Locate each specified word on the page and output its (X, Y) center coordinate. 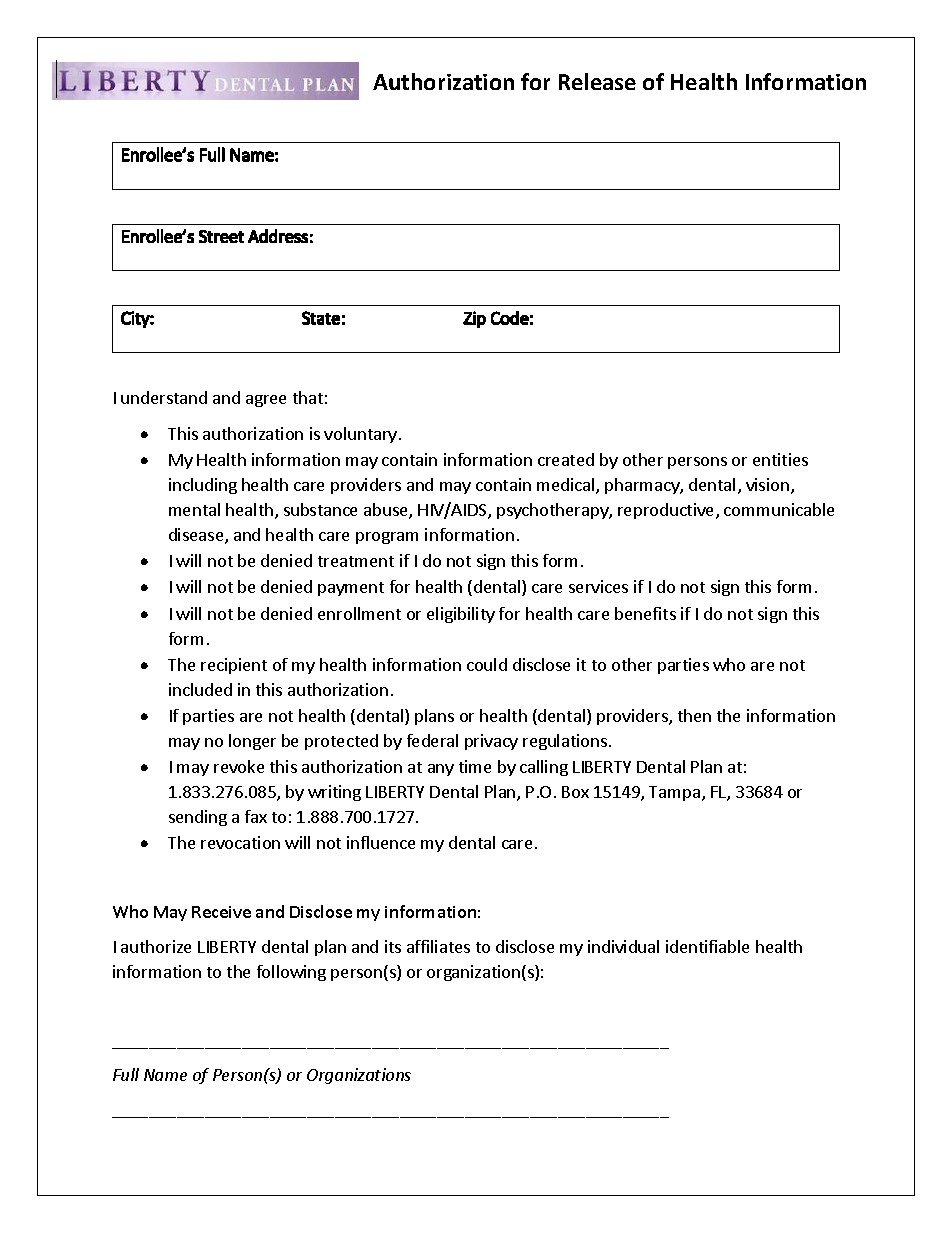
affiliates (438, 946)
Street (221, 236)
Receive (221, 912)
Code (510, 318)
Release (597, 81)
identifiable (707, 946)
